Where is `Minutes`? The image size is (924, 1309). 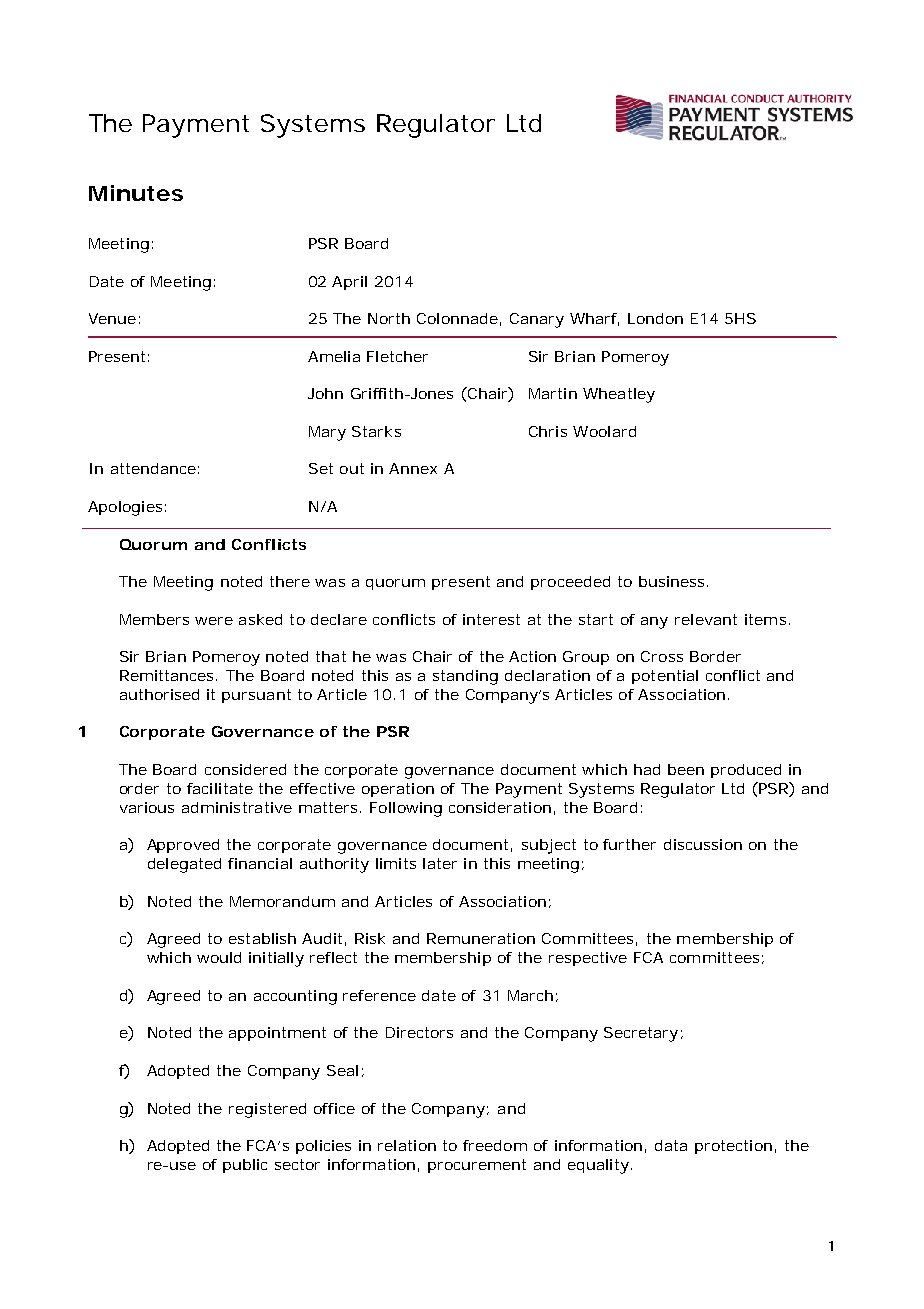
Minutes is located at coordinates (136, 193).
